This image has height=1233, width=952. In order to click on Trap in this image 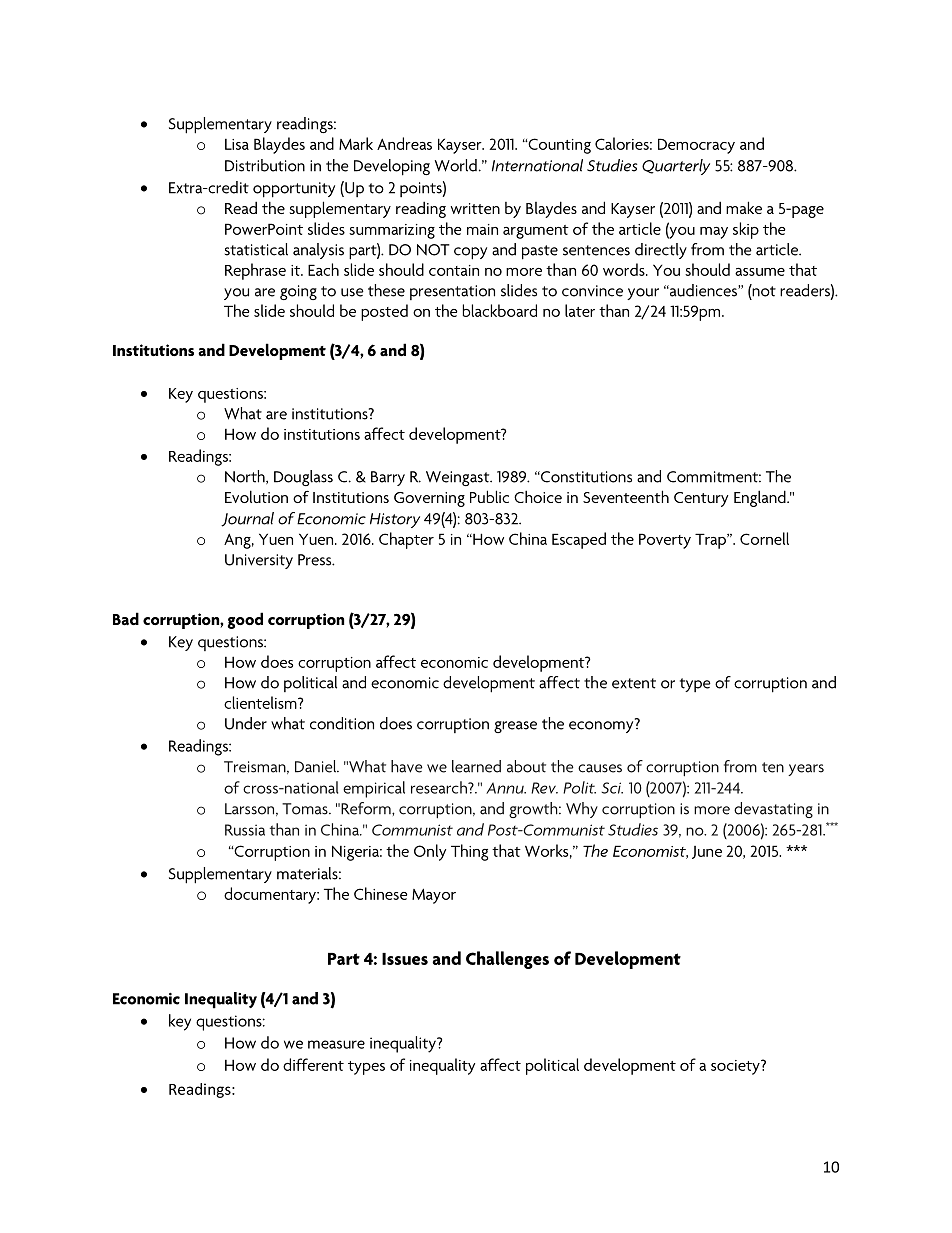, I will do `click(711, 541)`.
